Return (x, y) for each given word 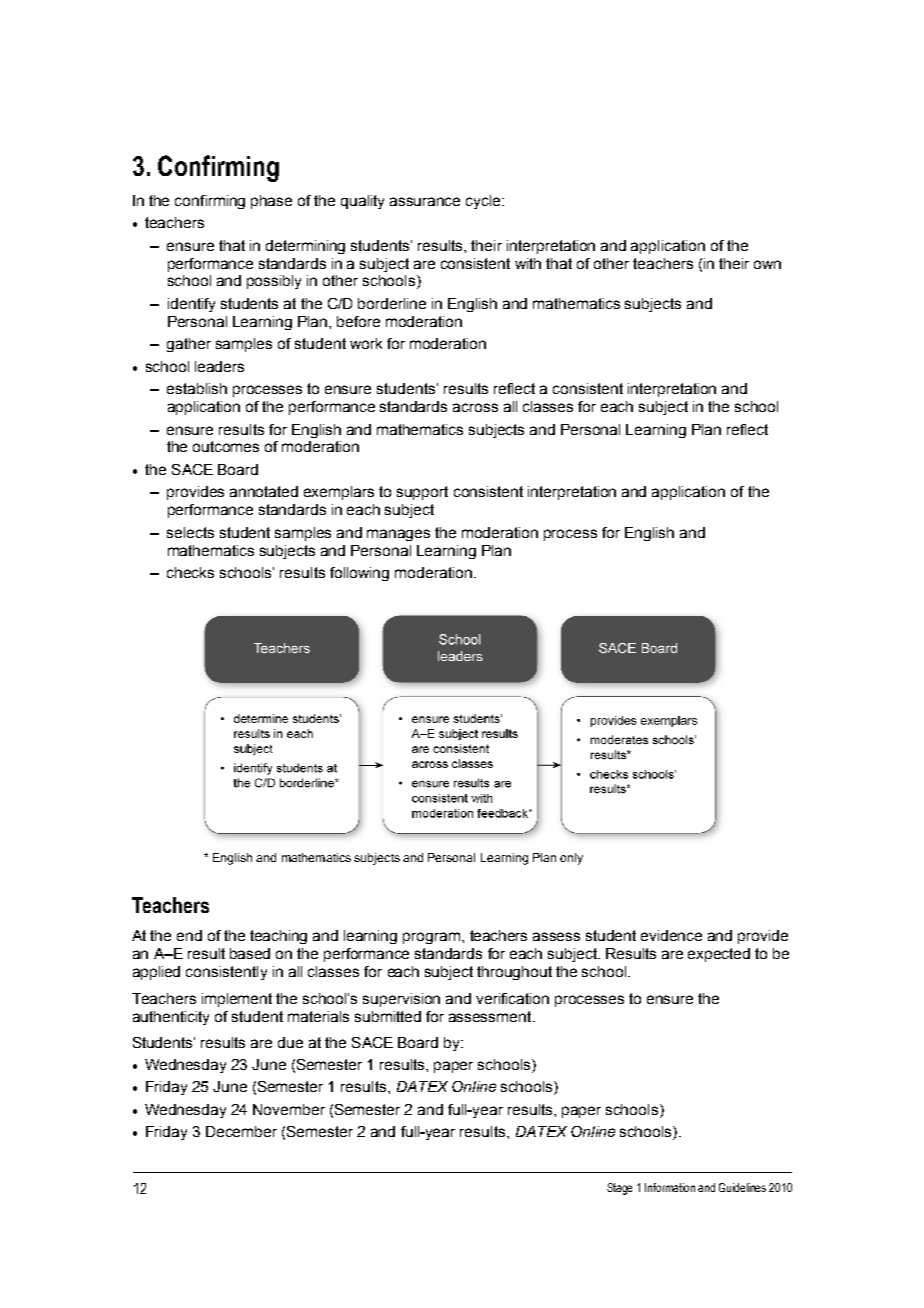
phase (271, 202)
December (241, 1131)
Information (670, 1187)
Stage (619, 1189)
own (767, 264)
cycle (484, 202)
